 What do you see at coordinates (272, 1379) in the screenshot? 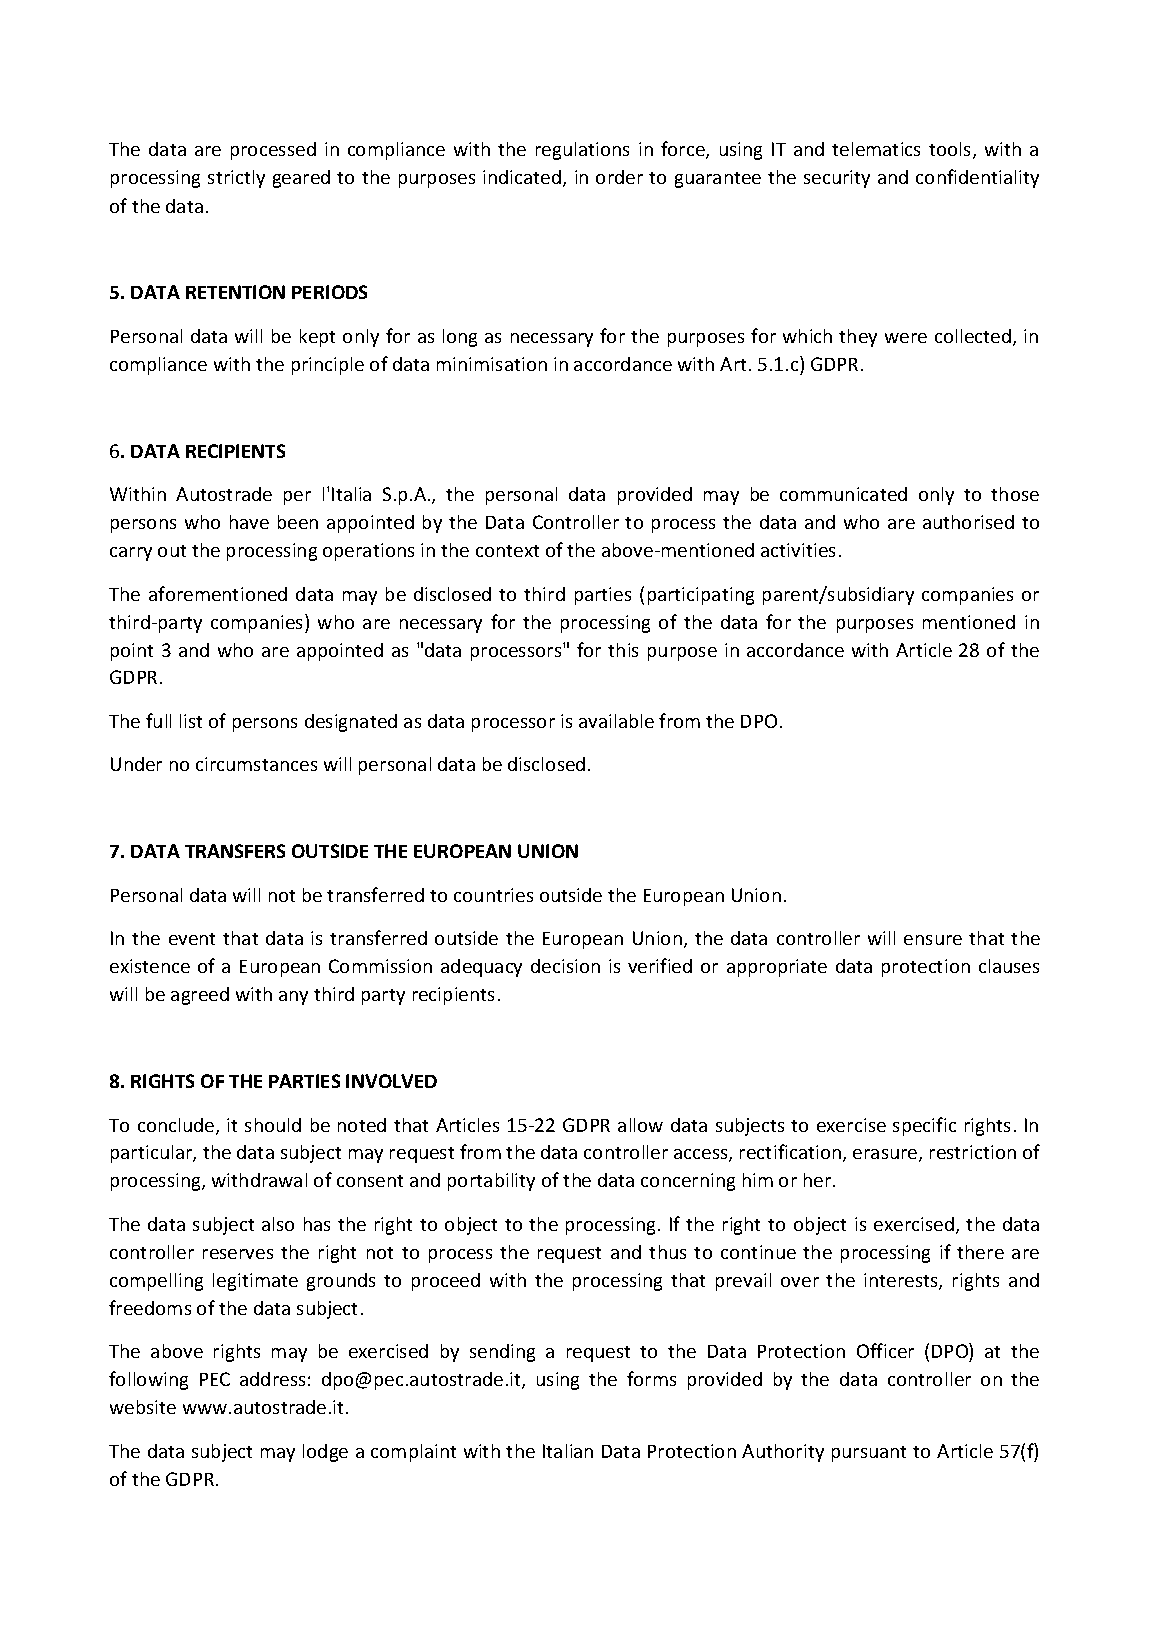
I see `address` at bounding box center [272, 1379].
